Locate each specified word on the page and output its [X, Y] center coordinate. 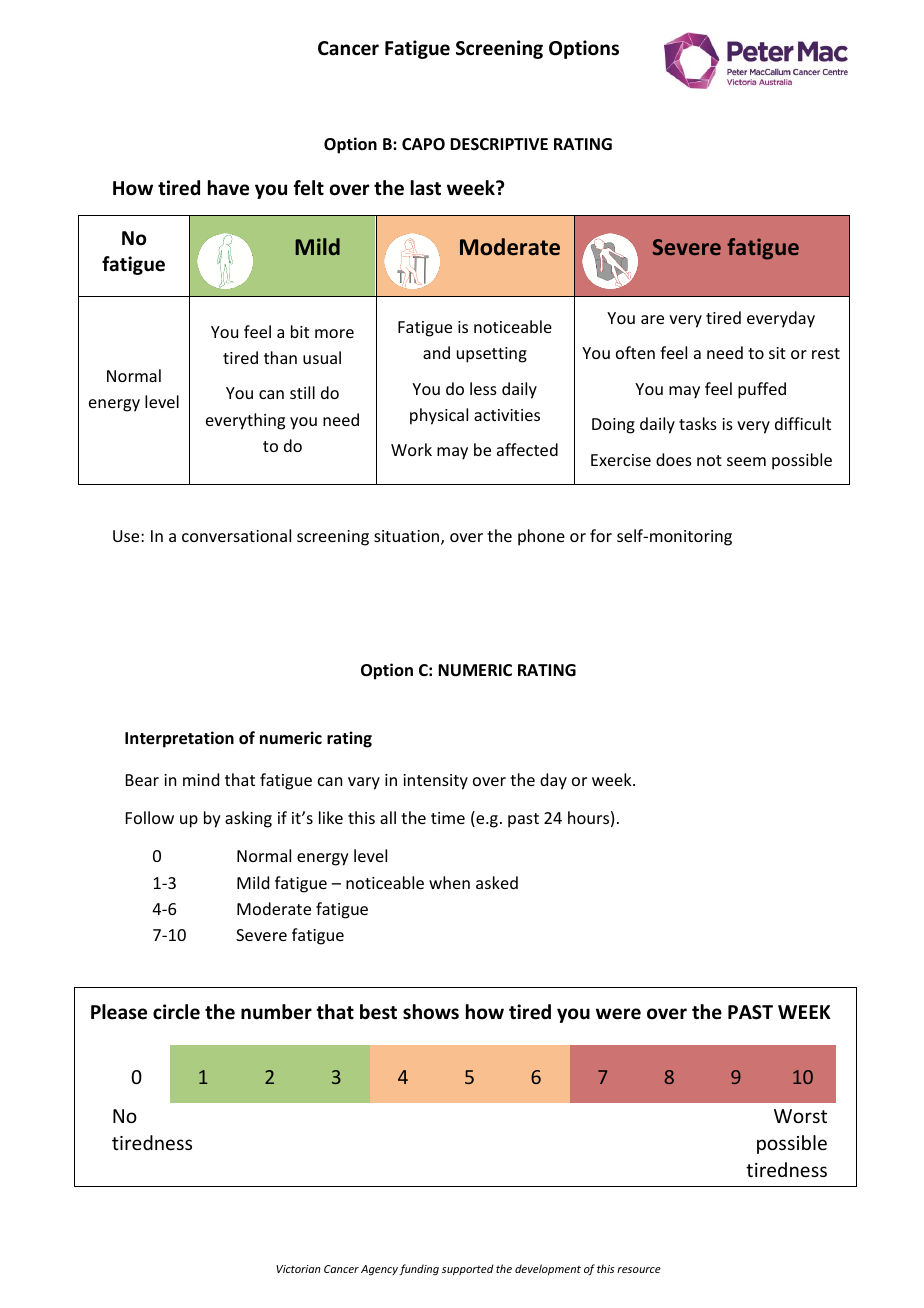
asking [248, 819]
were [618, 1014]
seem [746, 461]
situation [408, 537]
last [426, 188]
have [228, 188]
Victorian [298, 1269]
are [652, 319]
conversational [236, 535]
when [449, 882]
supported [467, 1269]
